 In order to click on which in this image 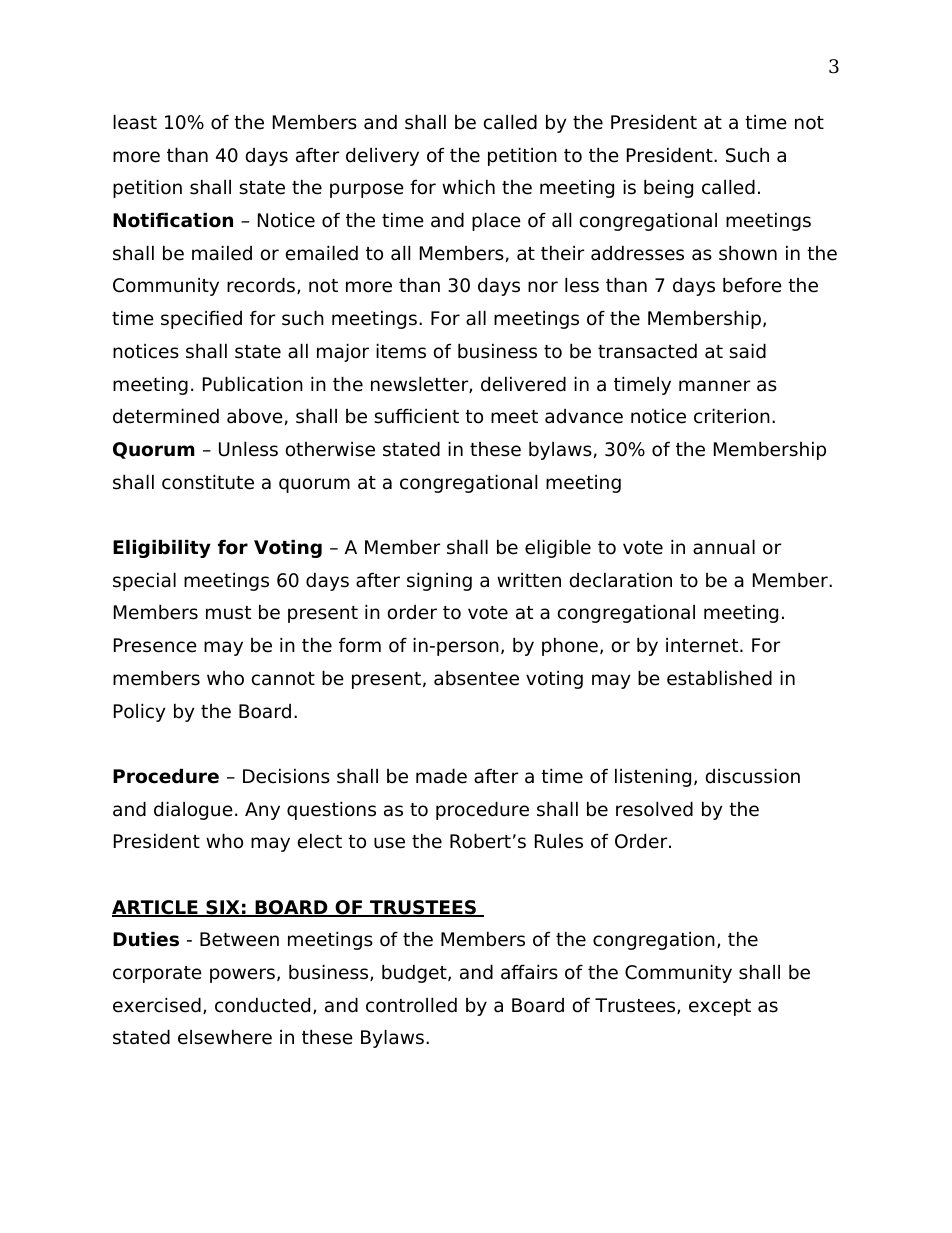, I will do `click(468, 187)`.
